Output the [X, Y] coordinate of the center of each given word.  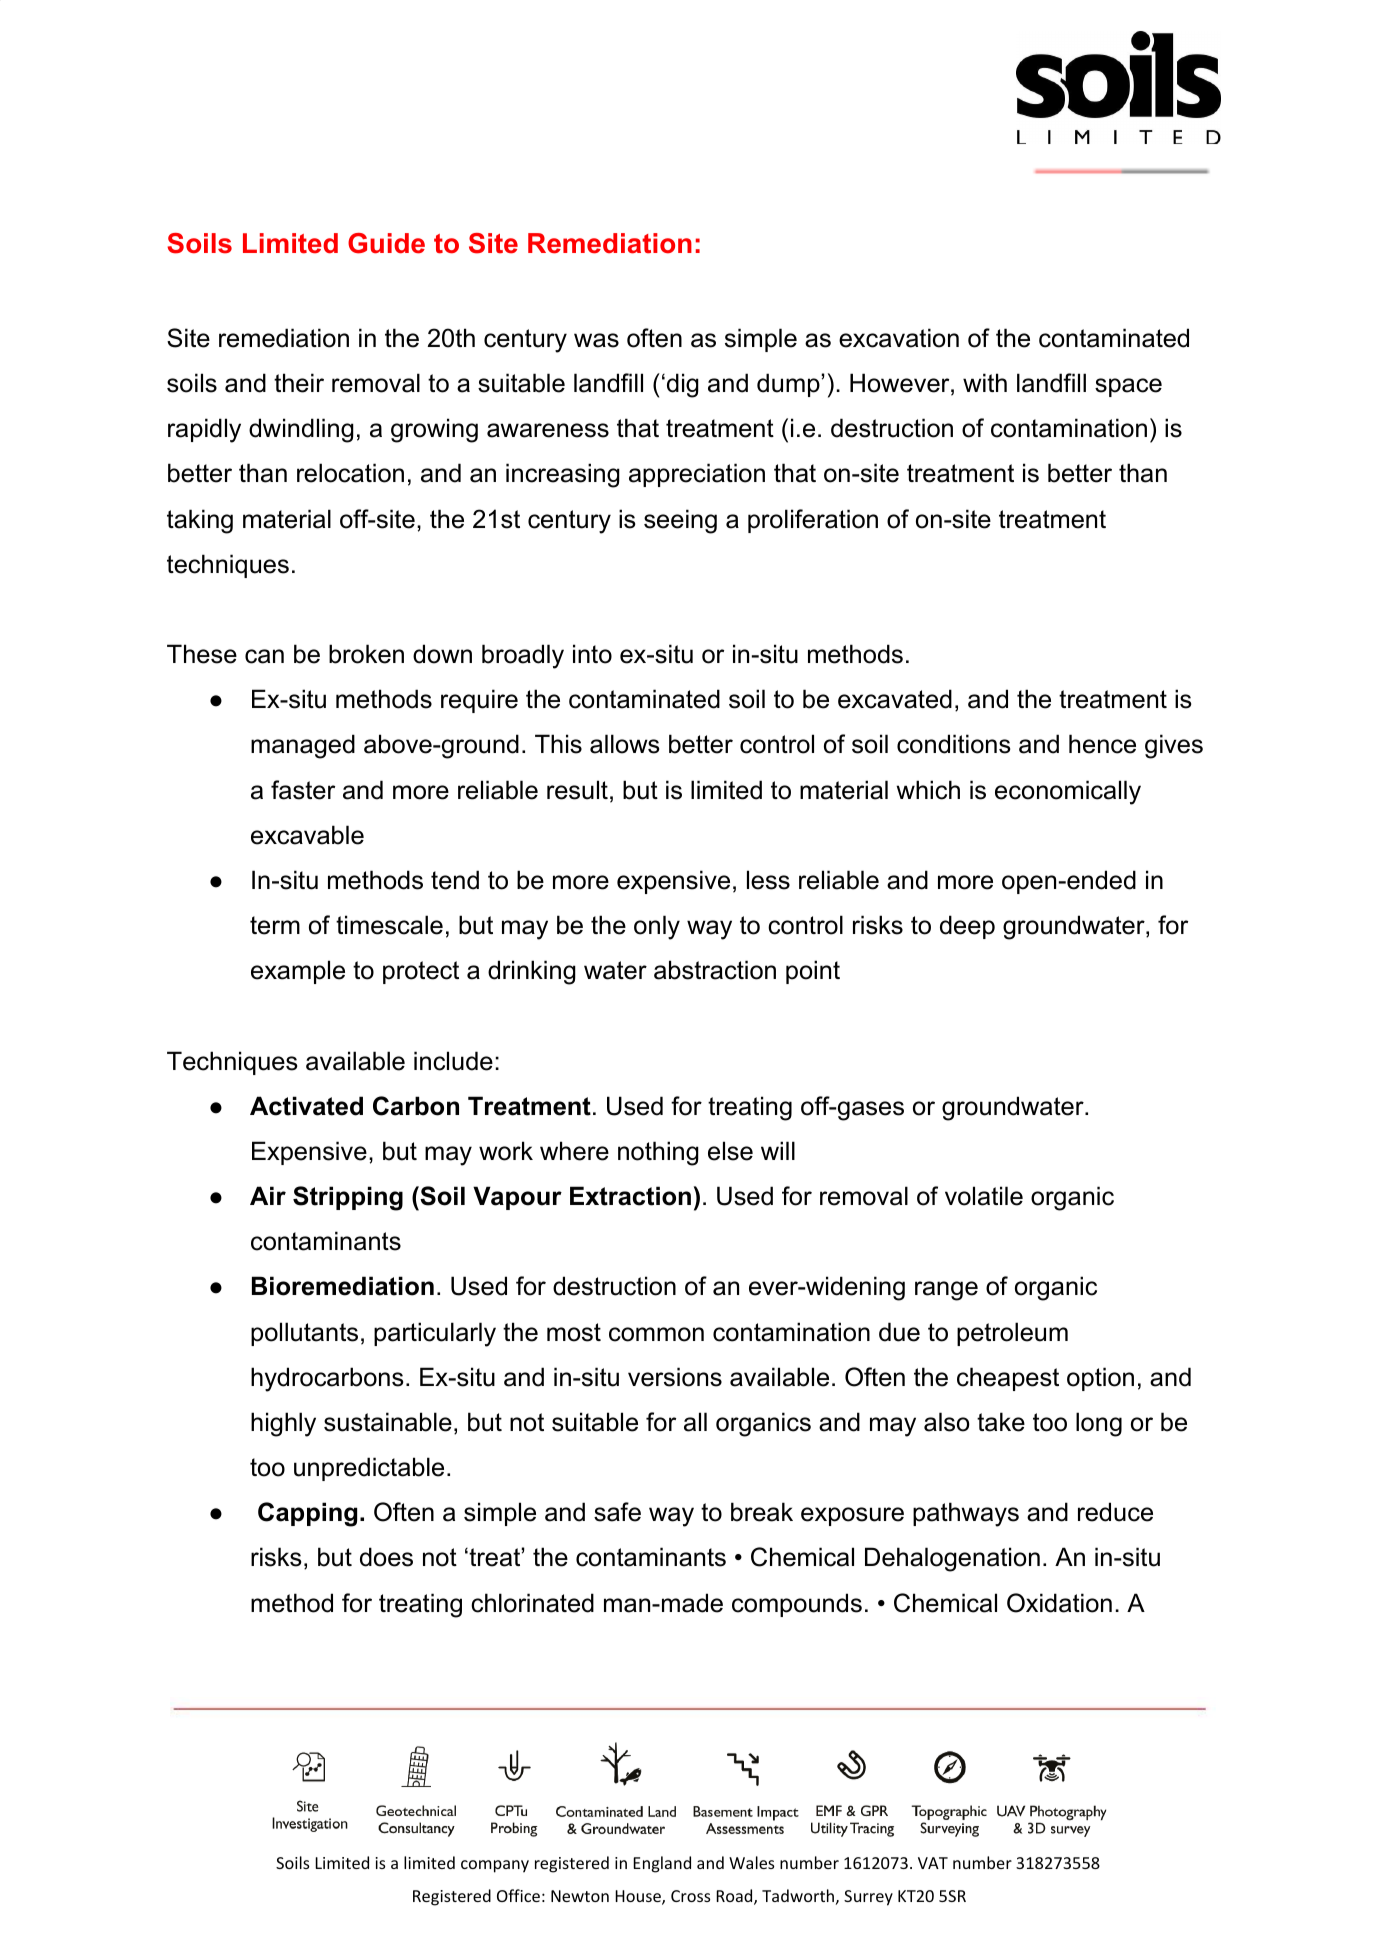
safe [617, 1512]
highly [283, 1424]
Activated [306, 1106]
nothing [658, 1153]
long [1099, 1424]
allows [624, 744]
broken [366, 654]
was [596, 340]
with [985, 382]
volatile [984, 1196]
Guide [386, 243]
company [495, 1866]
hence [1102, 744]
